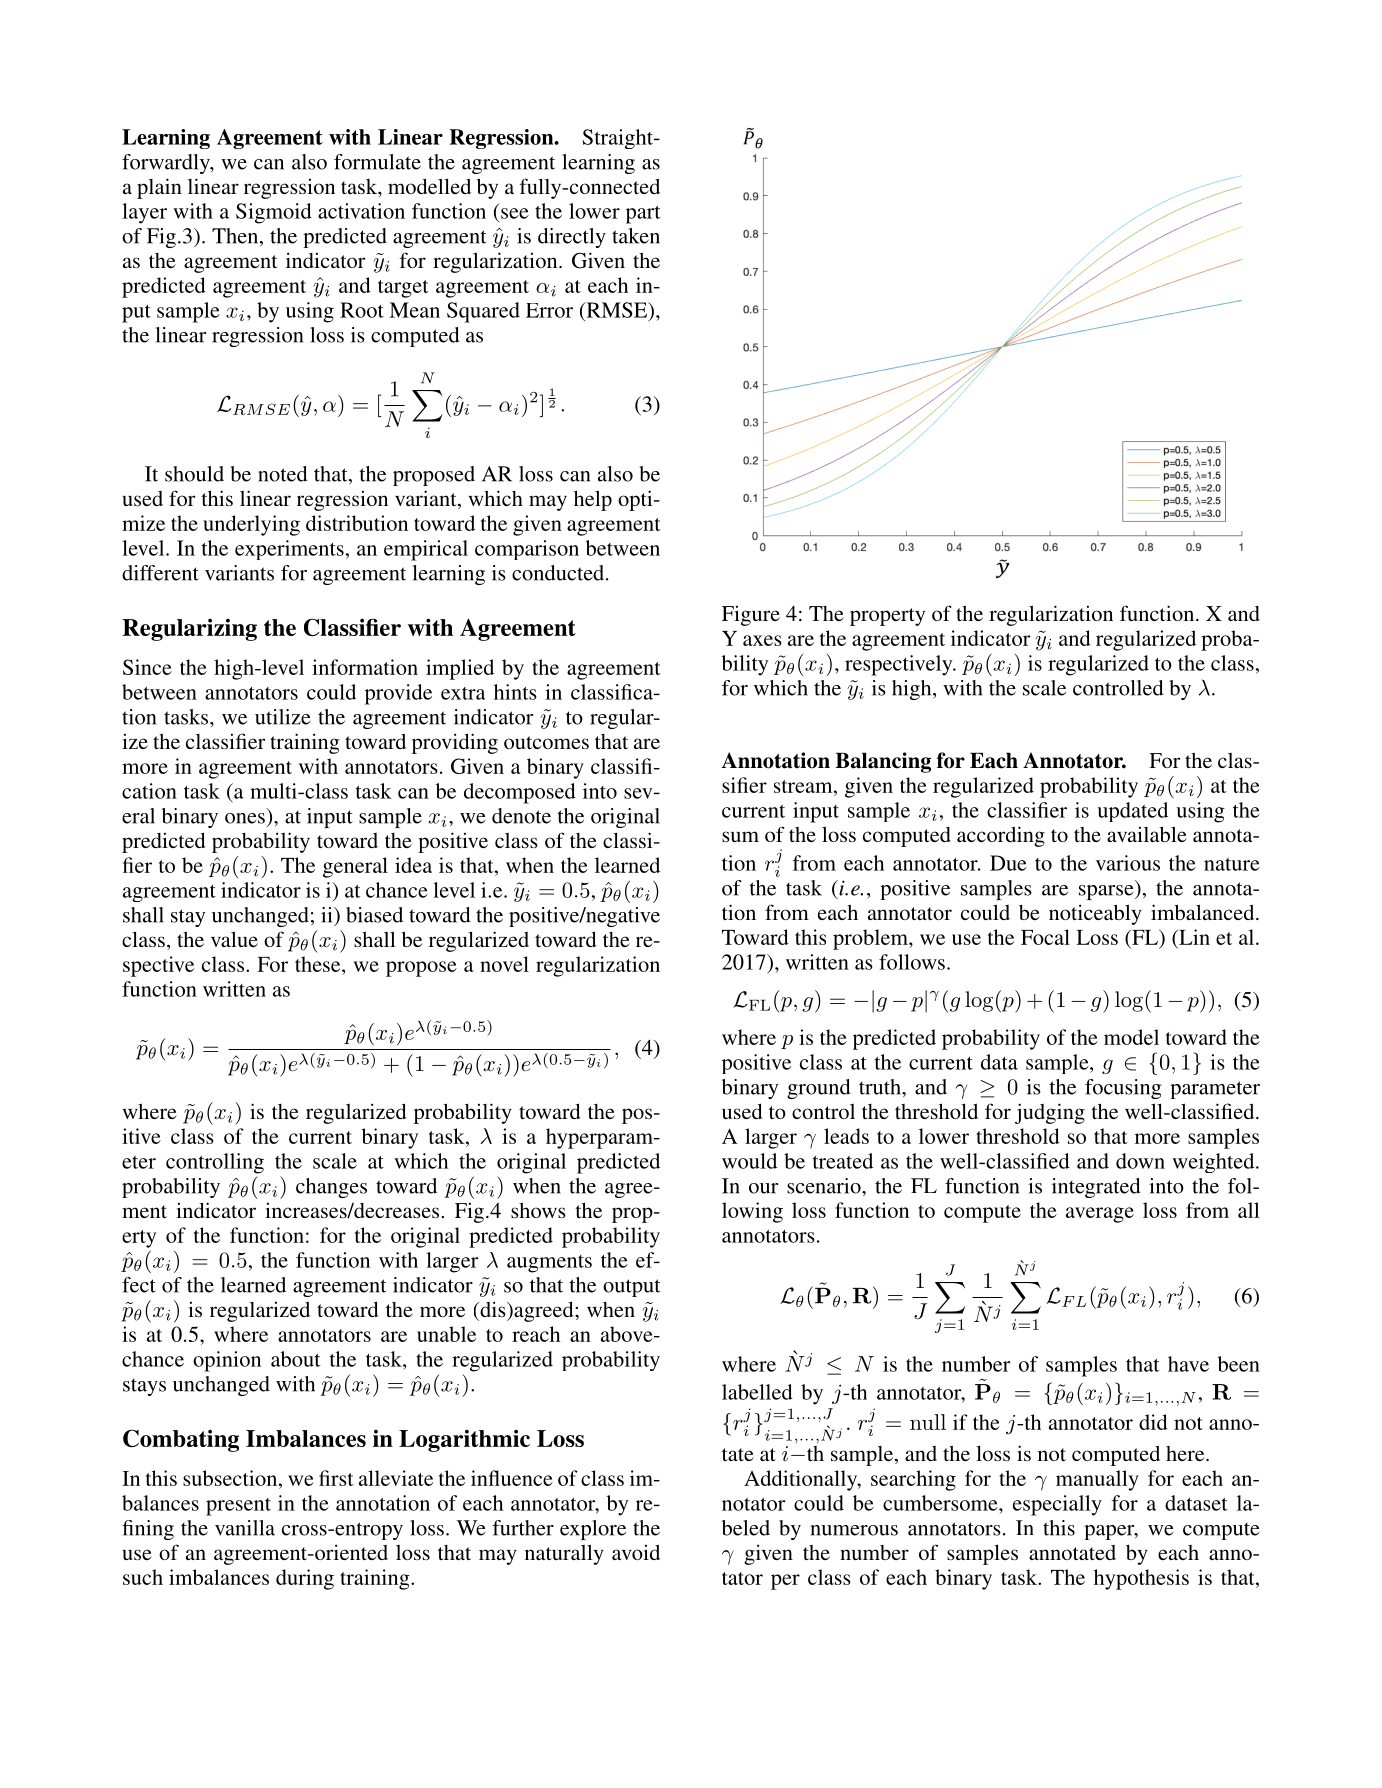 This page has height=1788, width=1382. Describe the element at coordinates (245, 818) in the page. I see `ones` at that location.
